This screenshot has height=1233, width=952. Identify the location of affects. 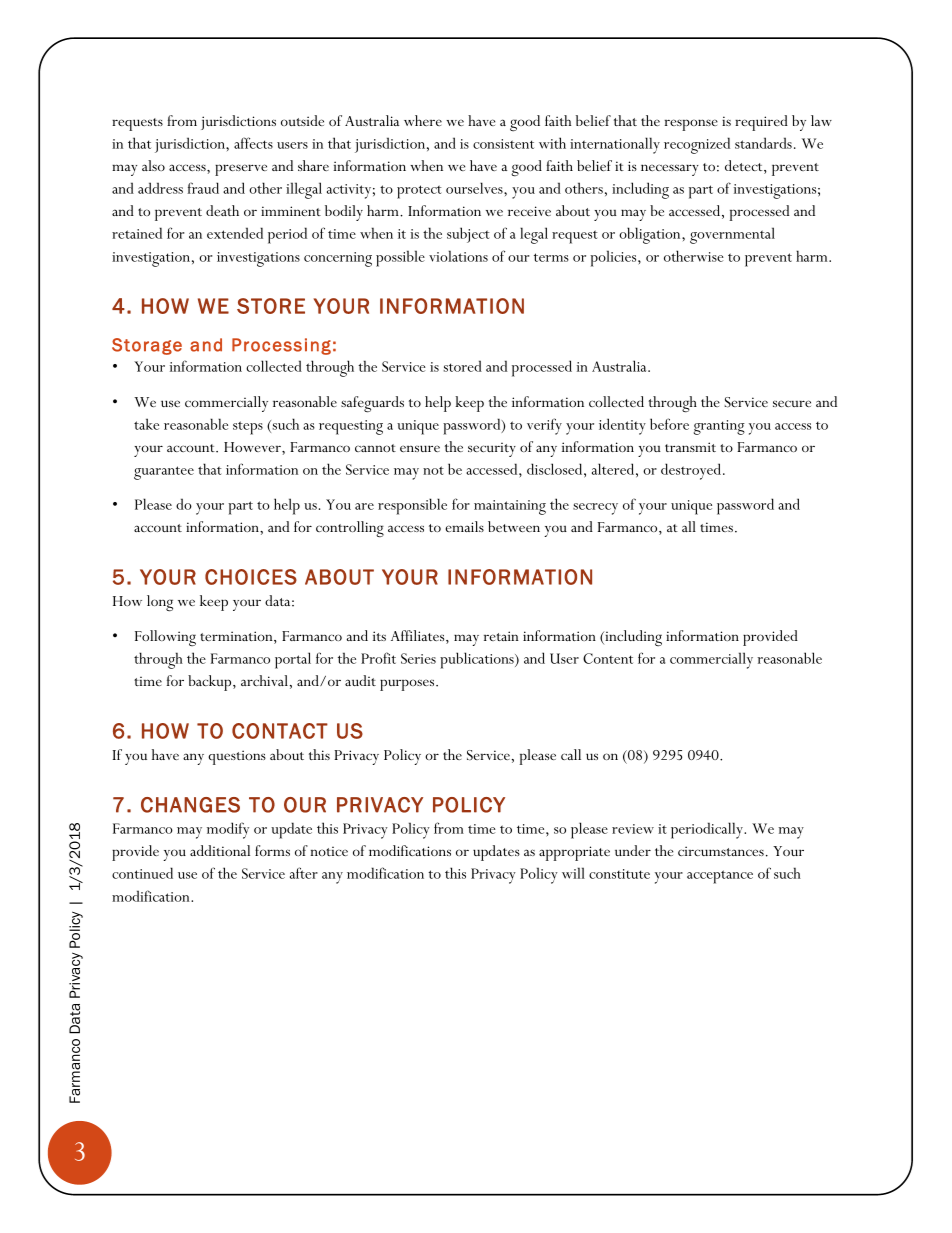
(253, 143).
